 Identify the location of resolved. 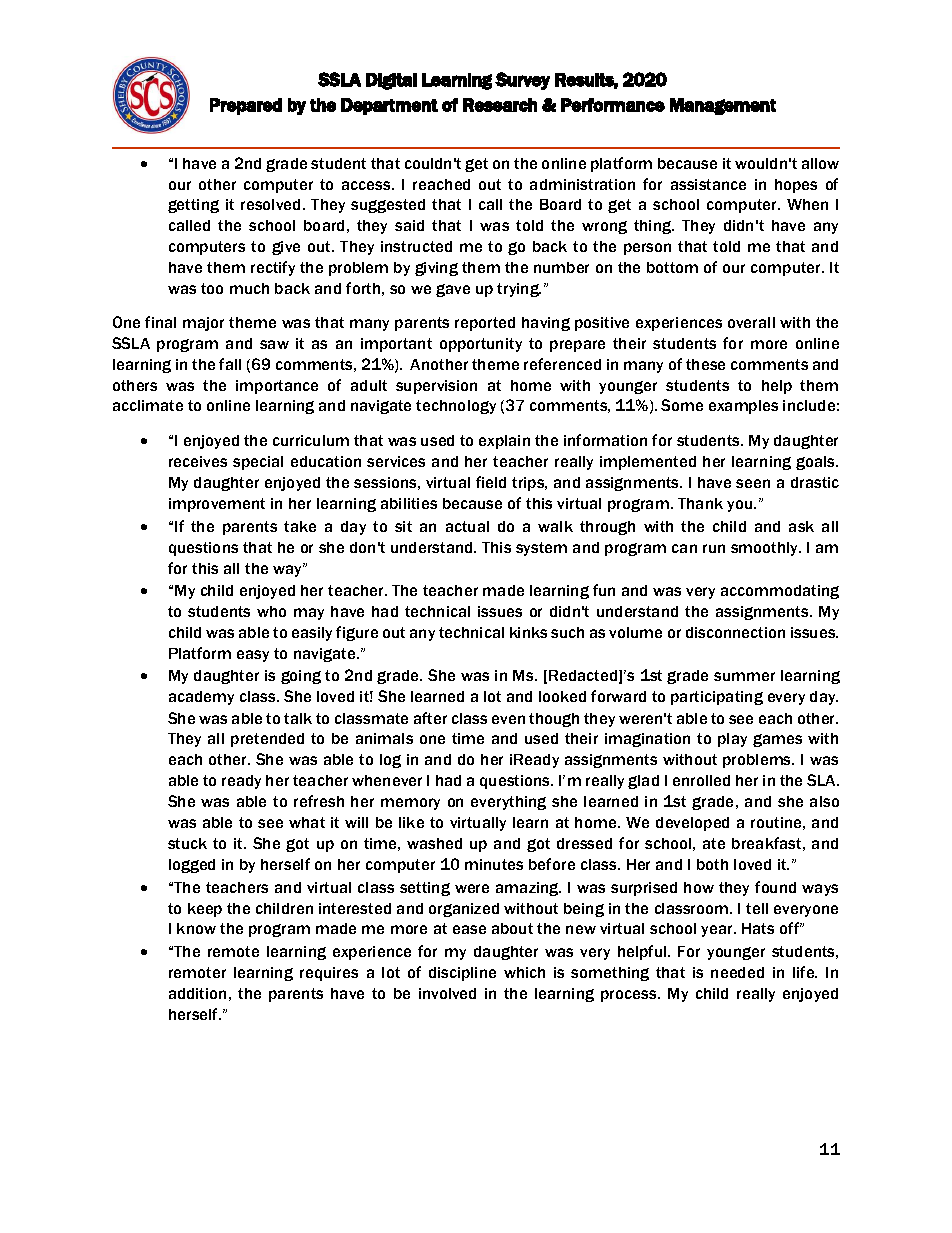
(270, 204).
